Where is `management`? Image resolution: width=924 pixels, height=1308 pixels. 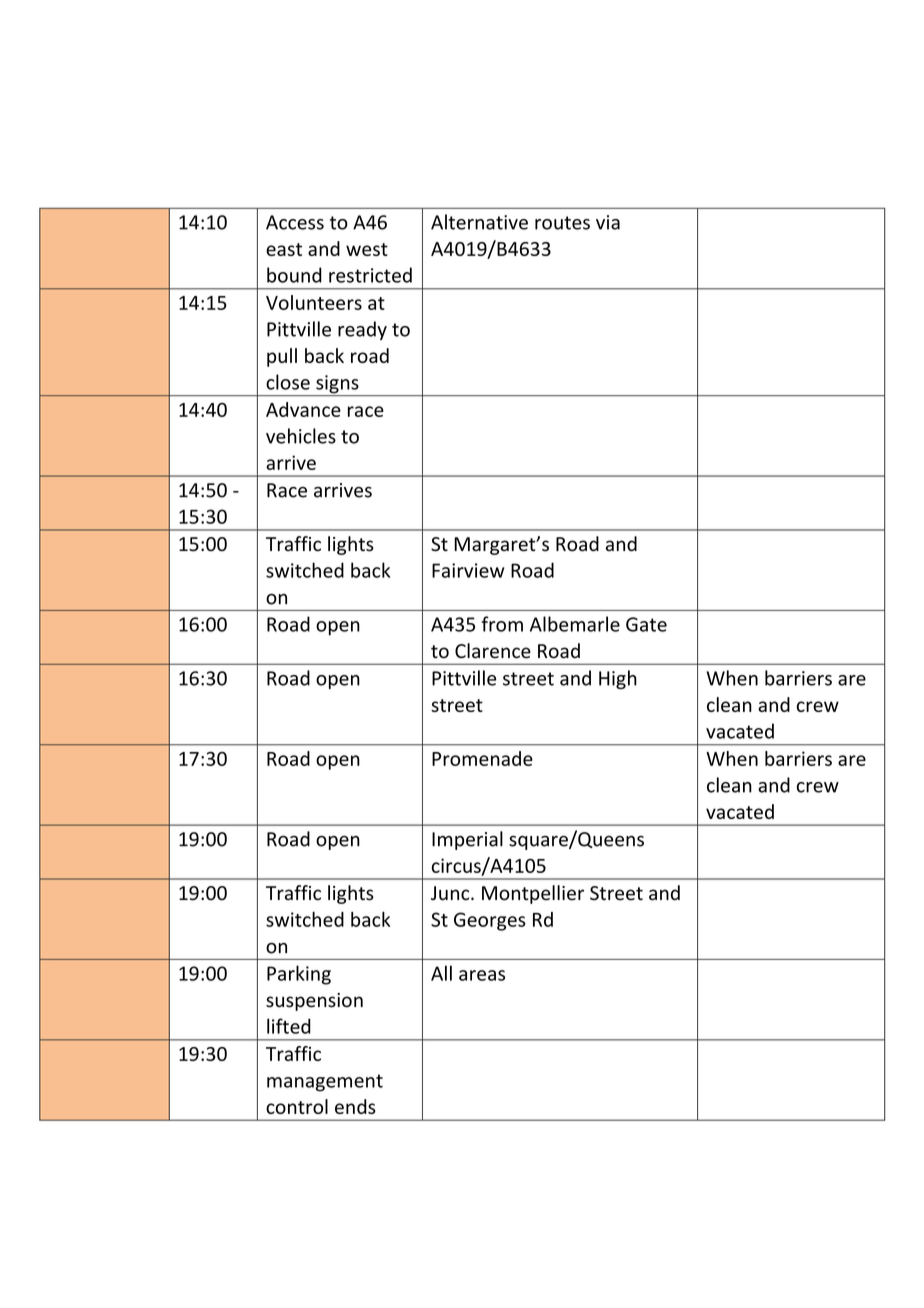 management is located at coordinates (325, 1083).
